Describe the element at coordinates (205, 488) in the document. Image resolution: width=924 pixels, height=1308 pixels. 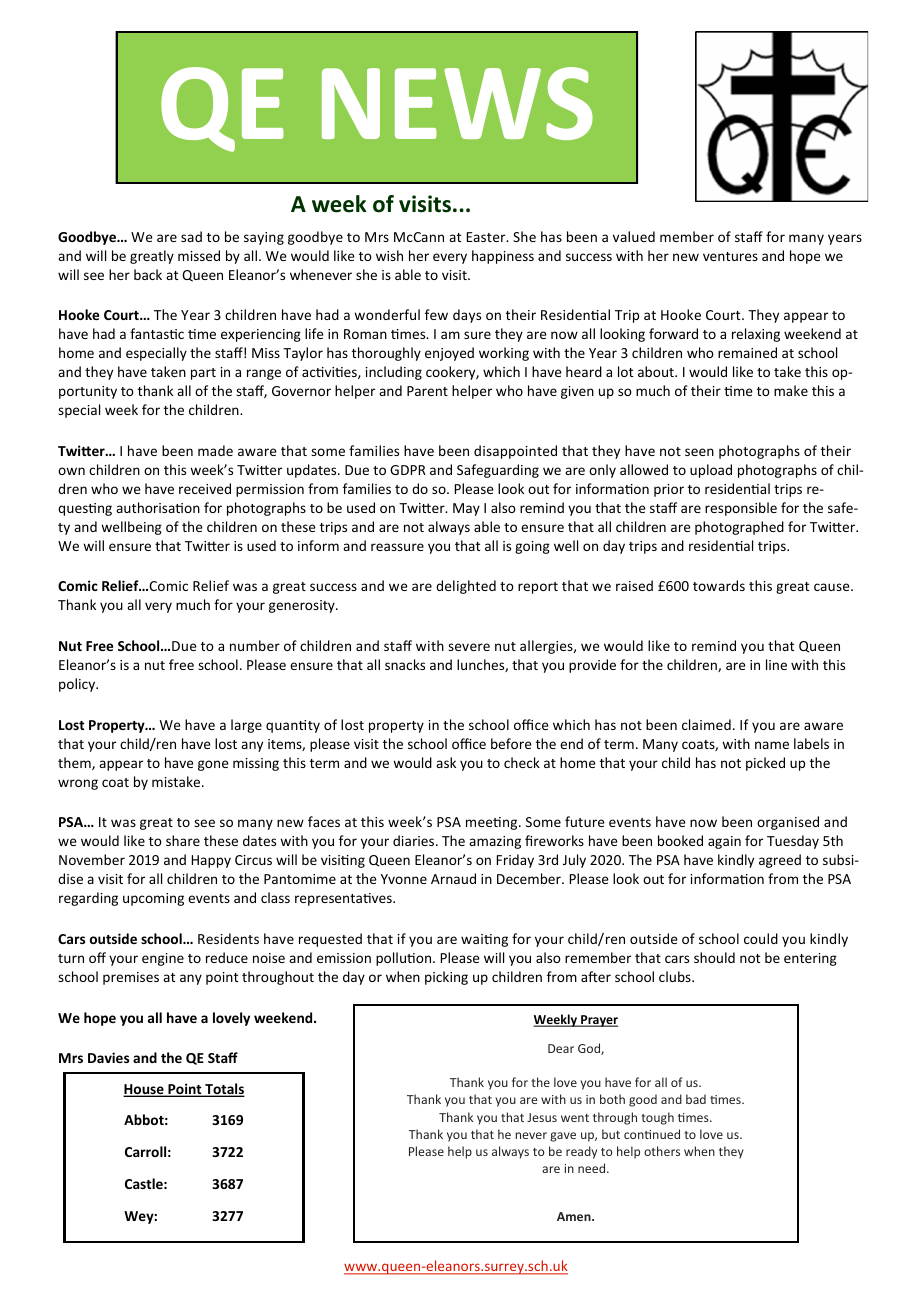
I see `received` at that location.
